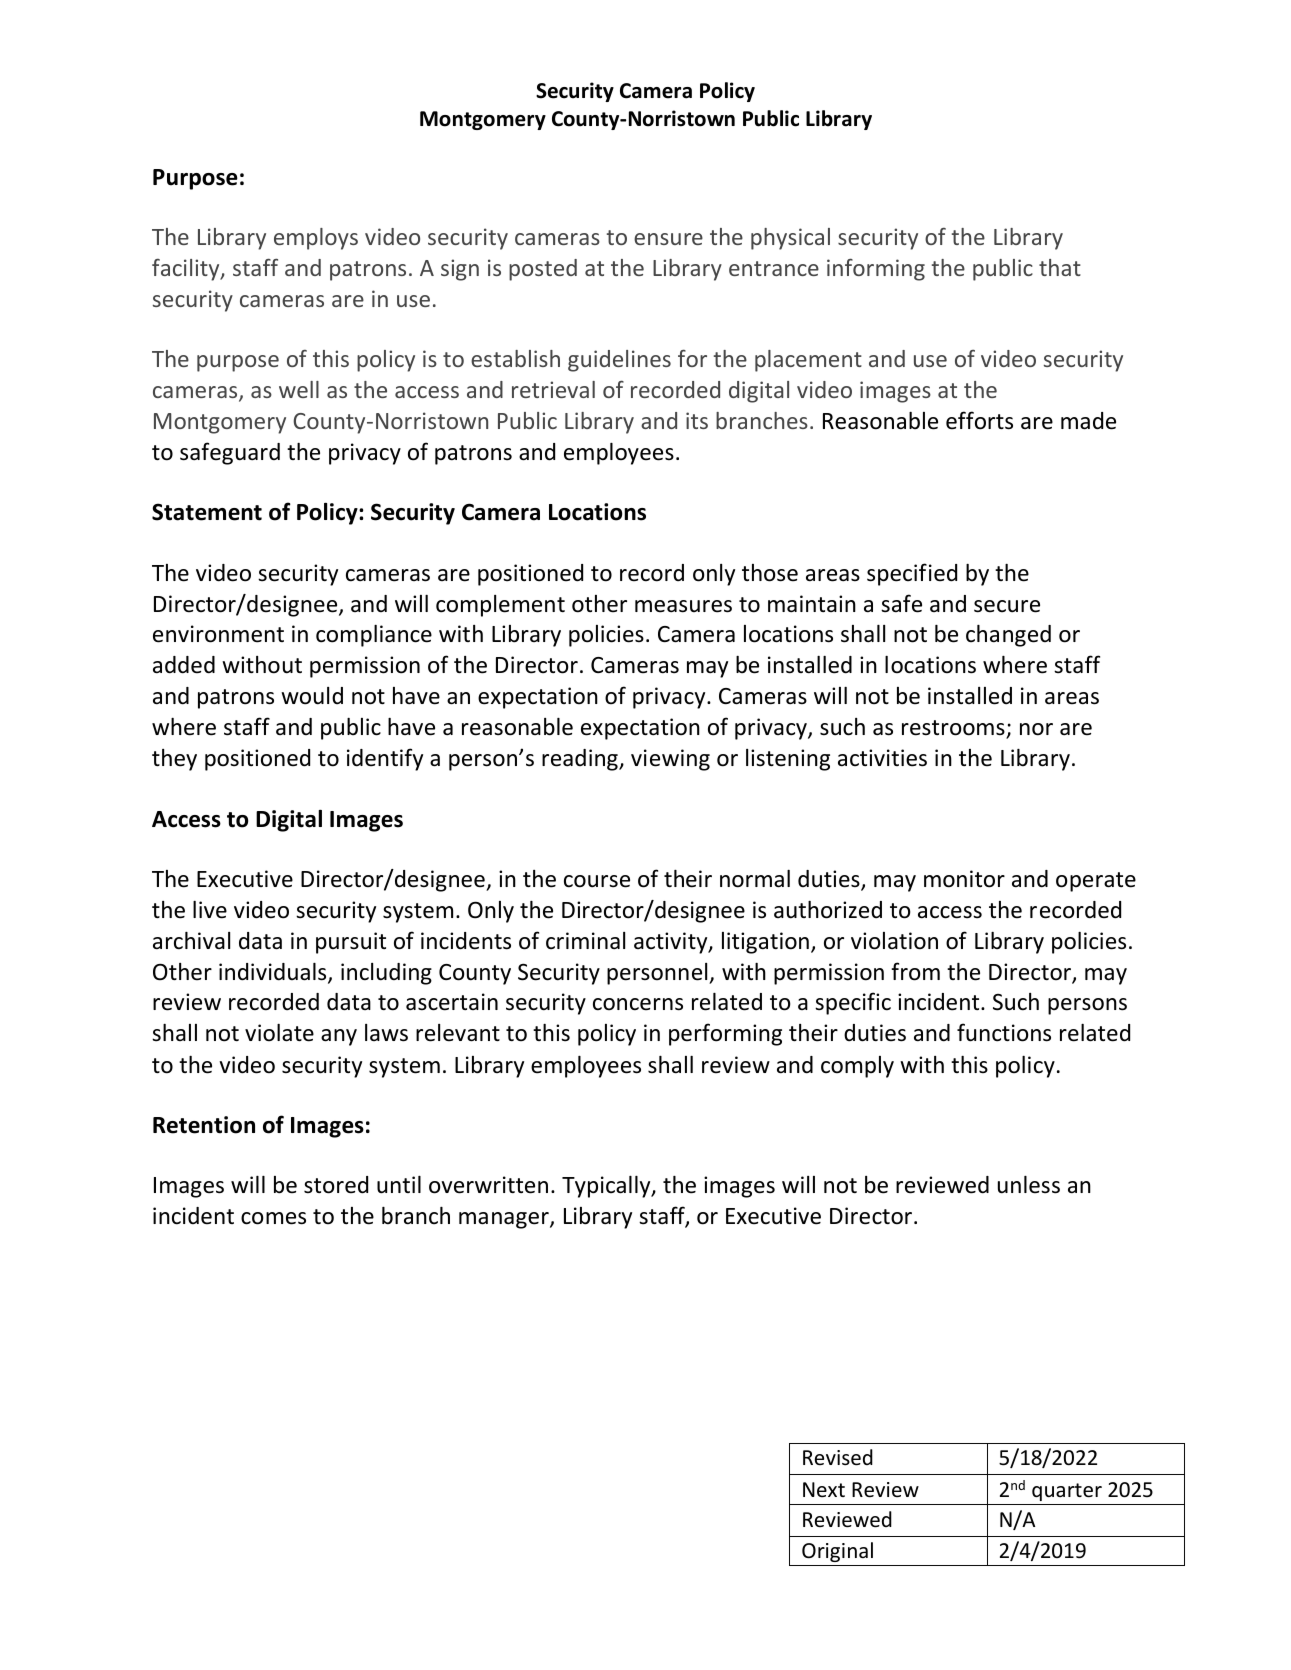 The width and height of the document is (1291, 1670). What do you see at coordinates (670, 760) in the document?
I see `viewing` at bounding box center [670, 760].
